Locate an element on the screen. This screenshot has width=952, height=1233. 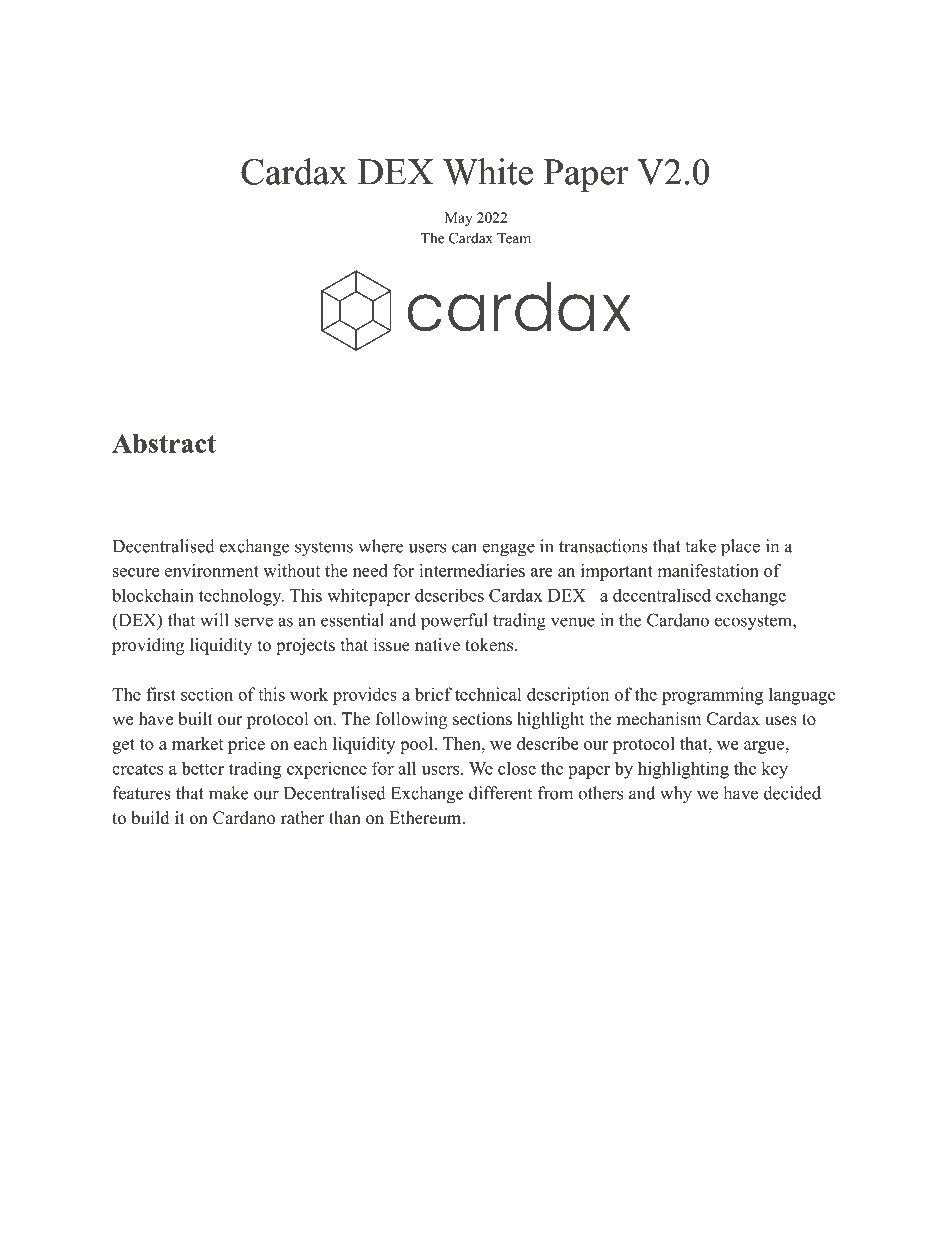
May is located at coordinates (458, 219).
